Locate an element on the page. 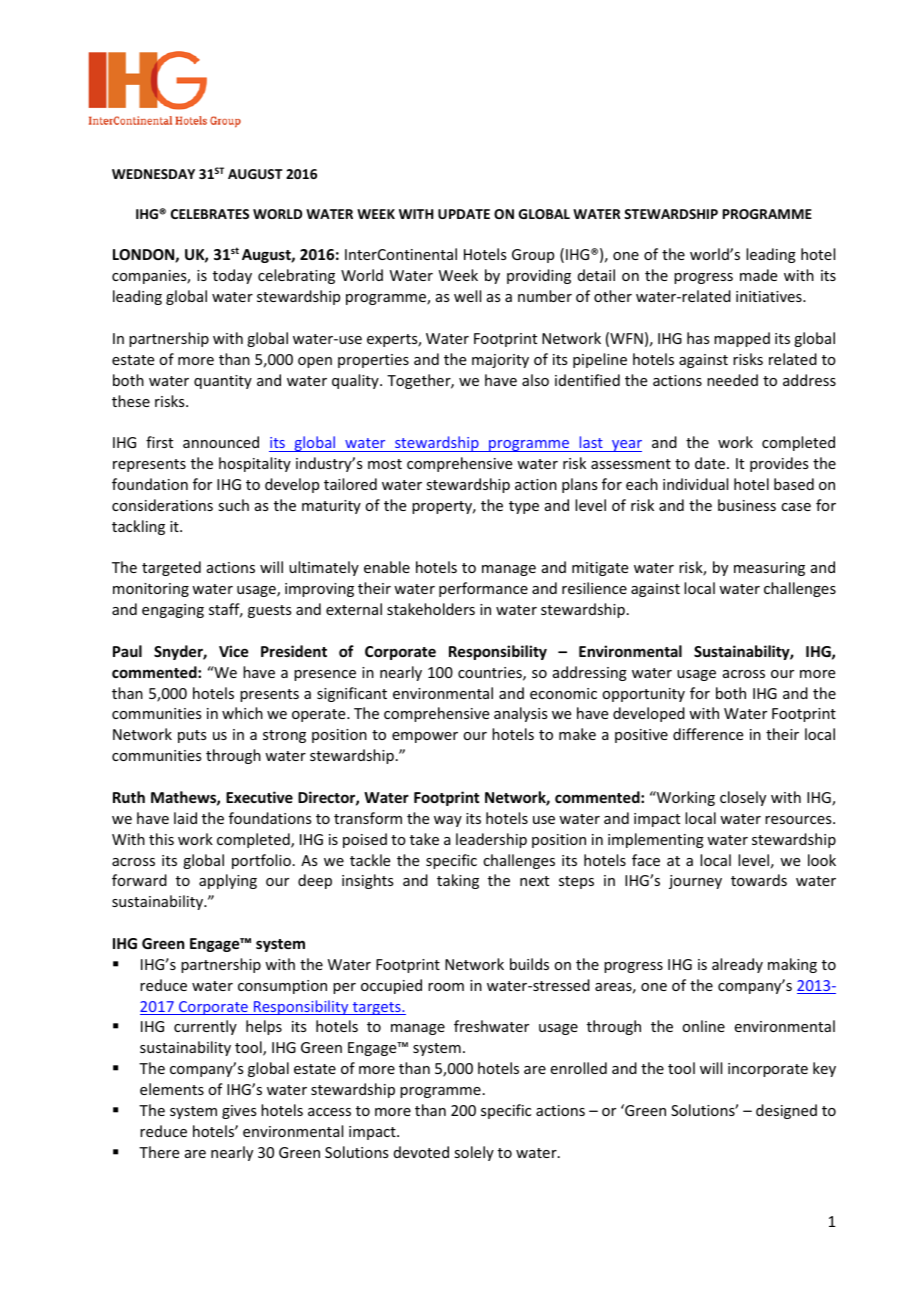 This document has height=1308, width=924. Group is located at coordinates (533, 256).
